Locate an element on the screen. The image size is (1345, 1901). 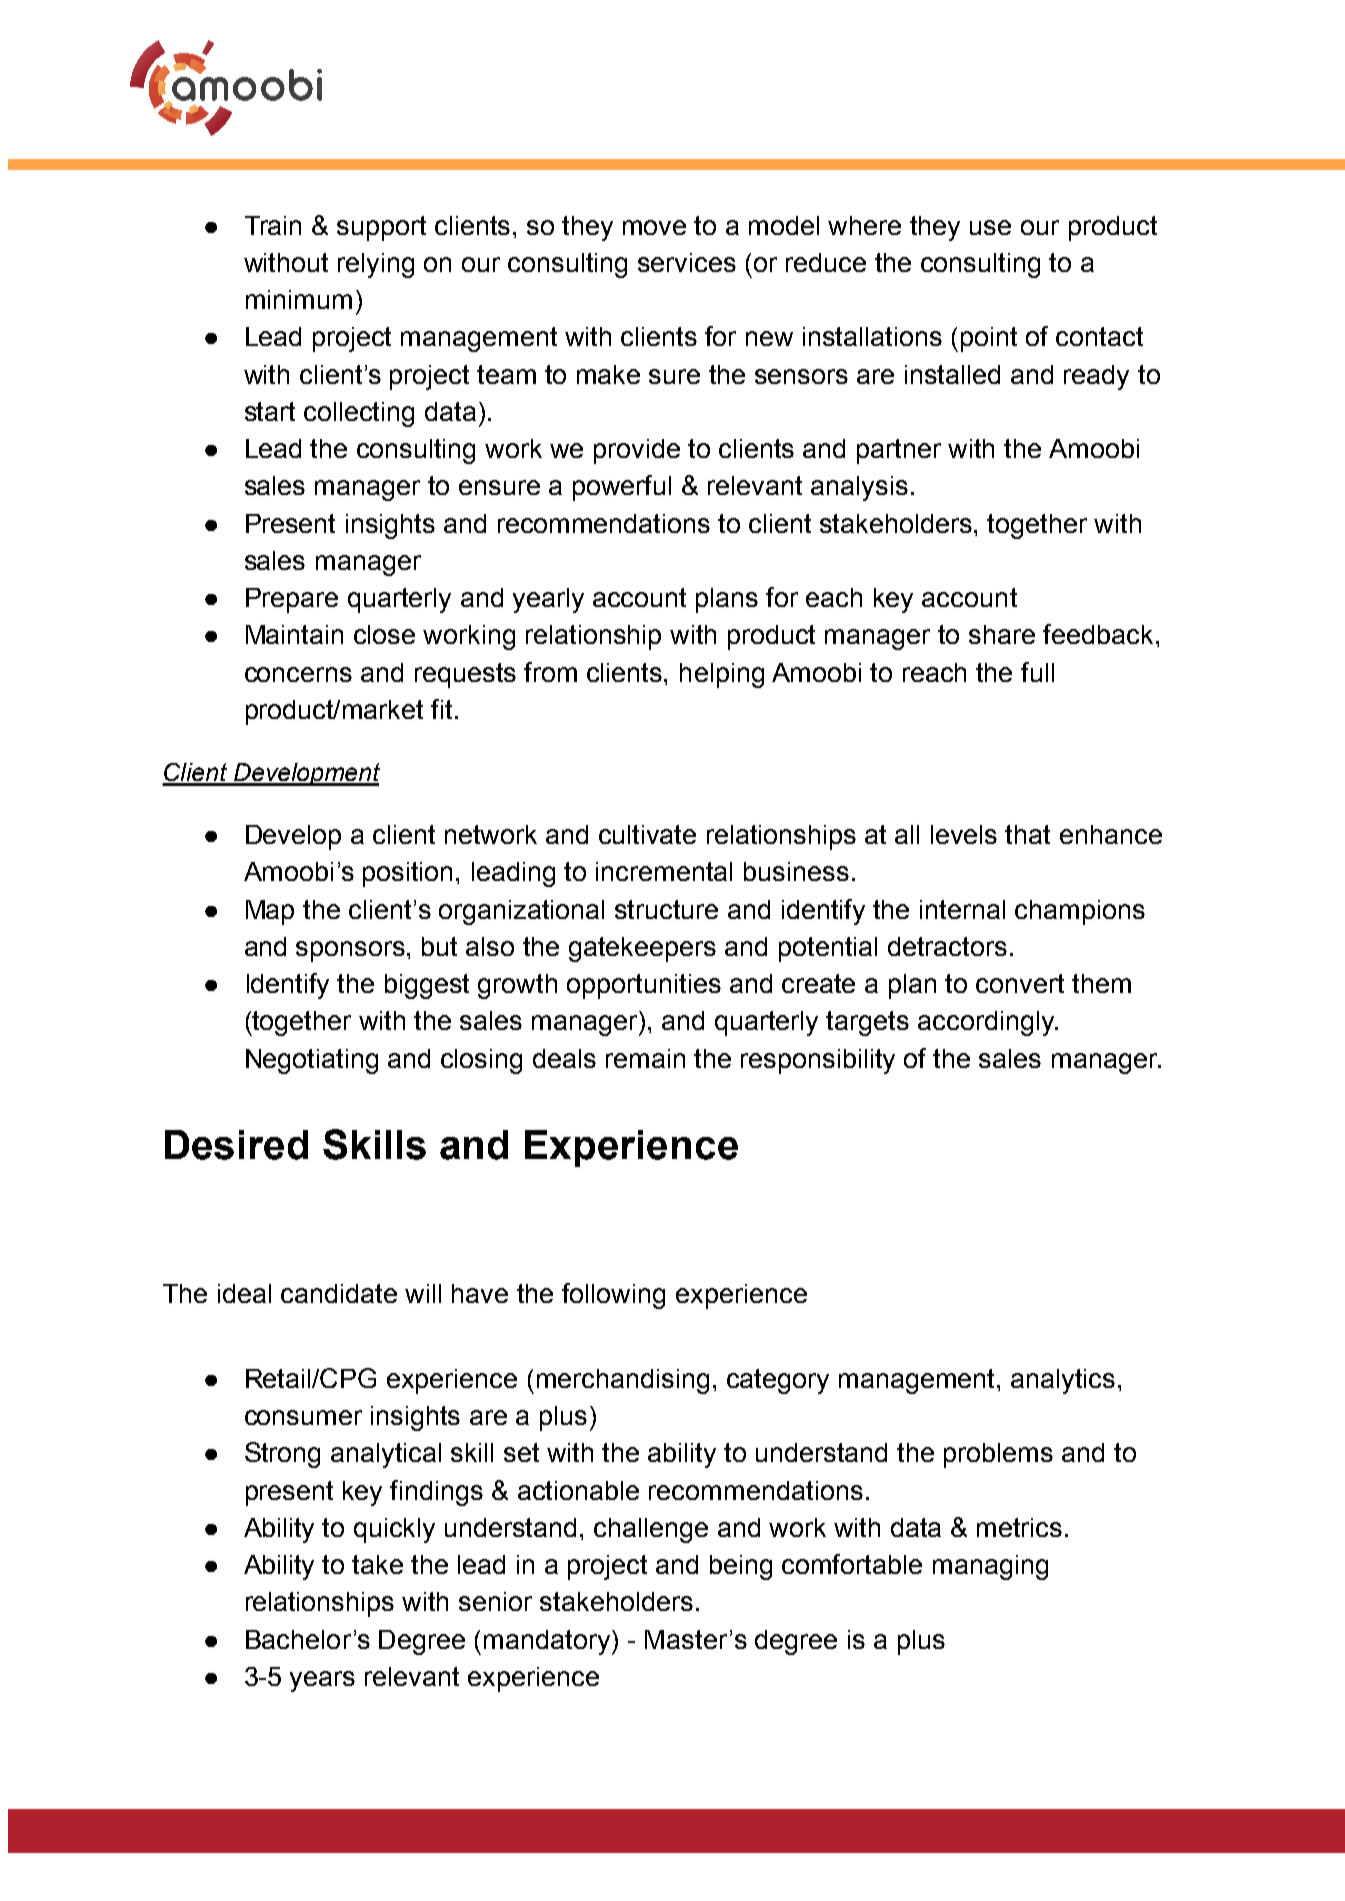
services is located at coordinates (687, 262).
